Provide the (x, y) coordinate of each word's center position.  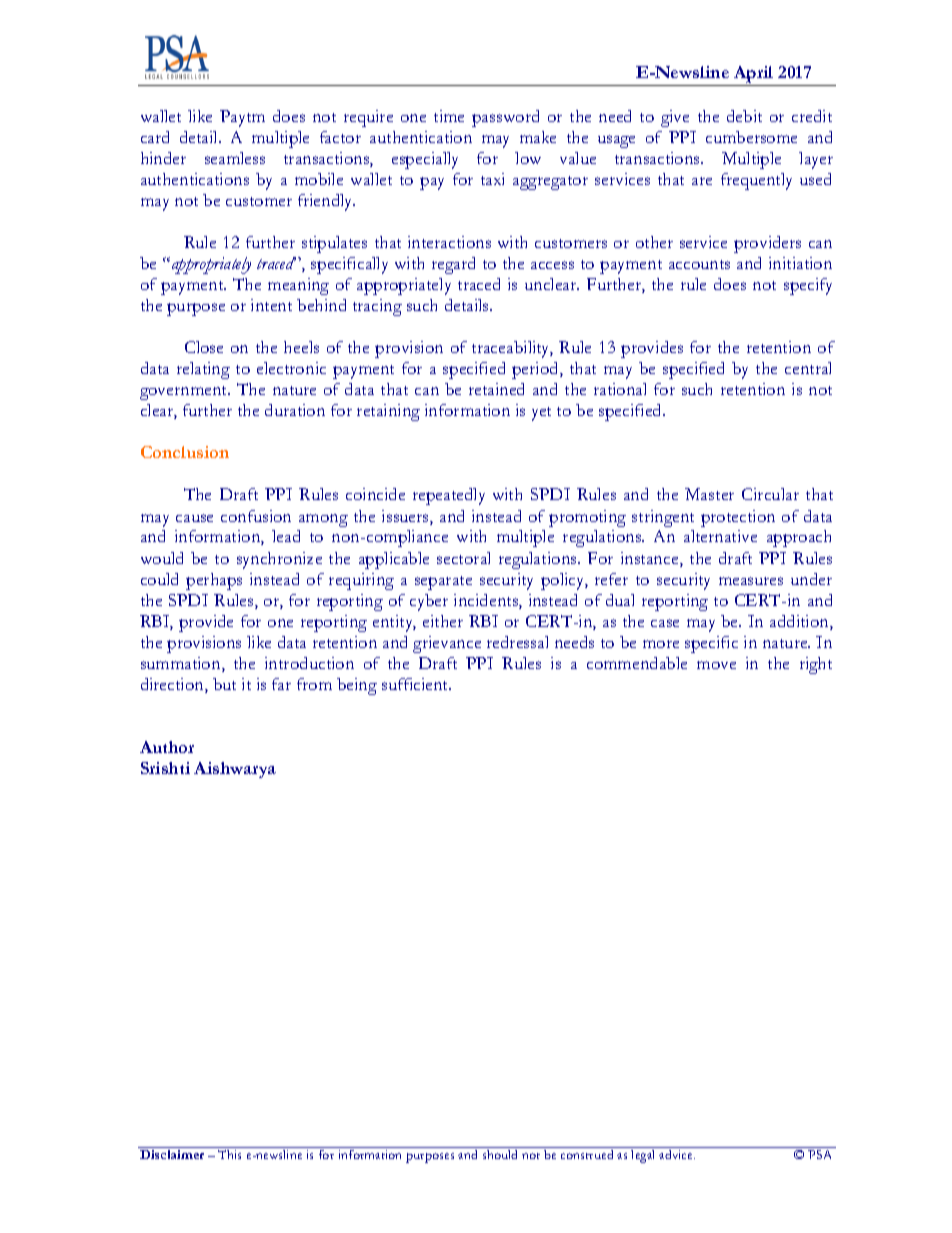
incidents (487, 601)
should (500, 1154)
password (505, 118)
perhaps (214, 581)
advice (677, 1154)
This (229, 1154)
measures (751, 581)
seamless (235, 158)
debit (744, 116)
